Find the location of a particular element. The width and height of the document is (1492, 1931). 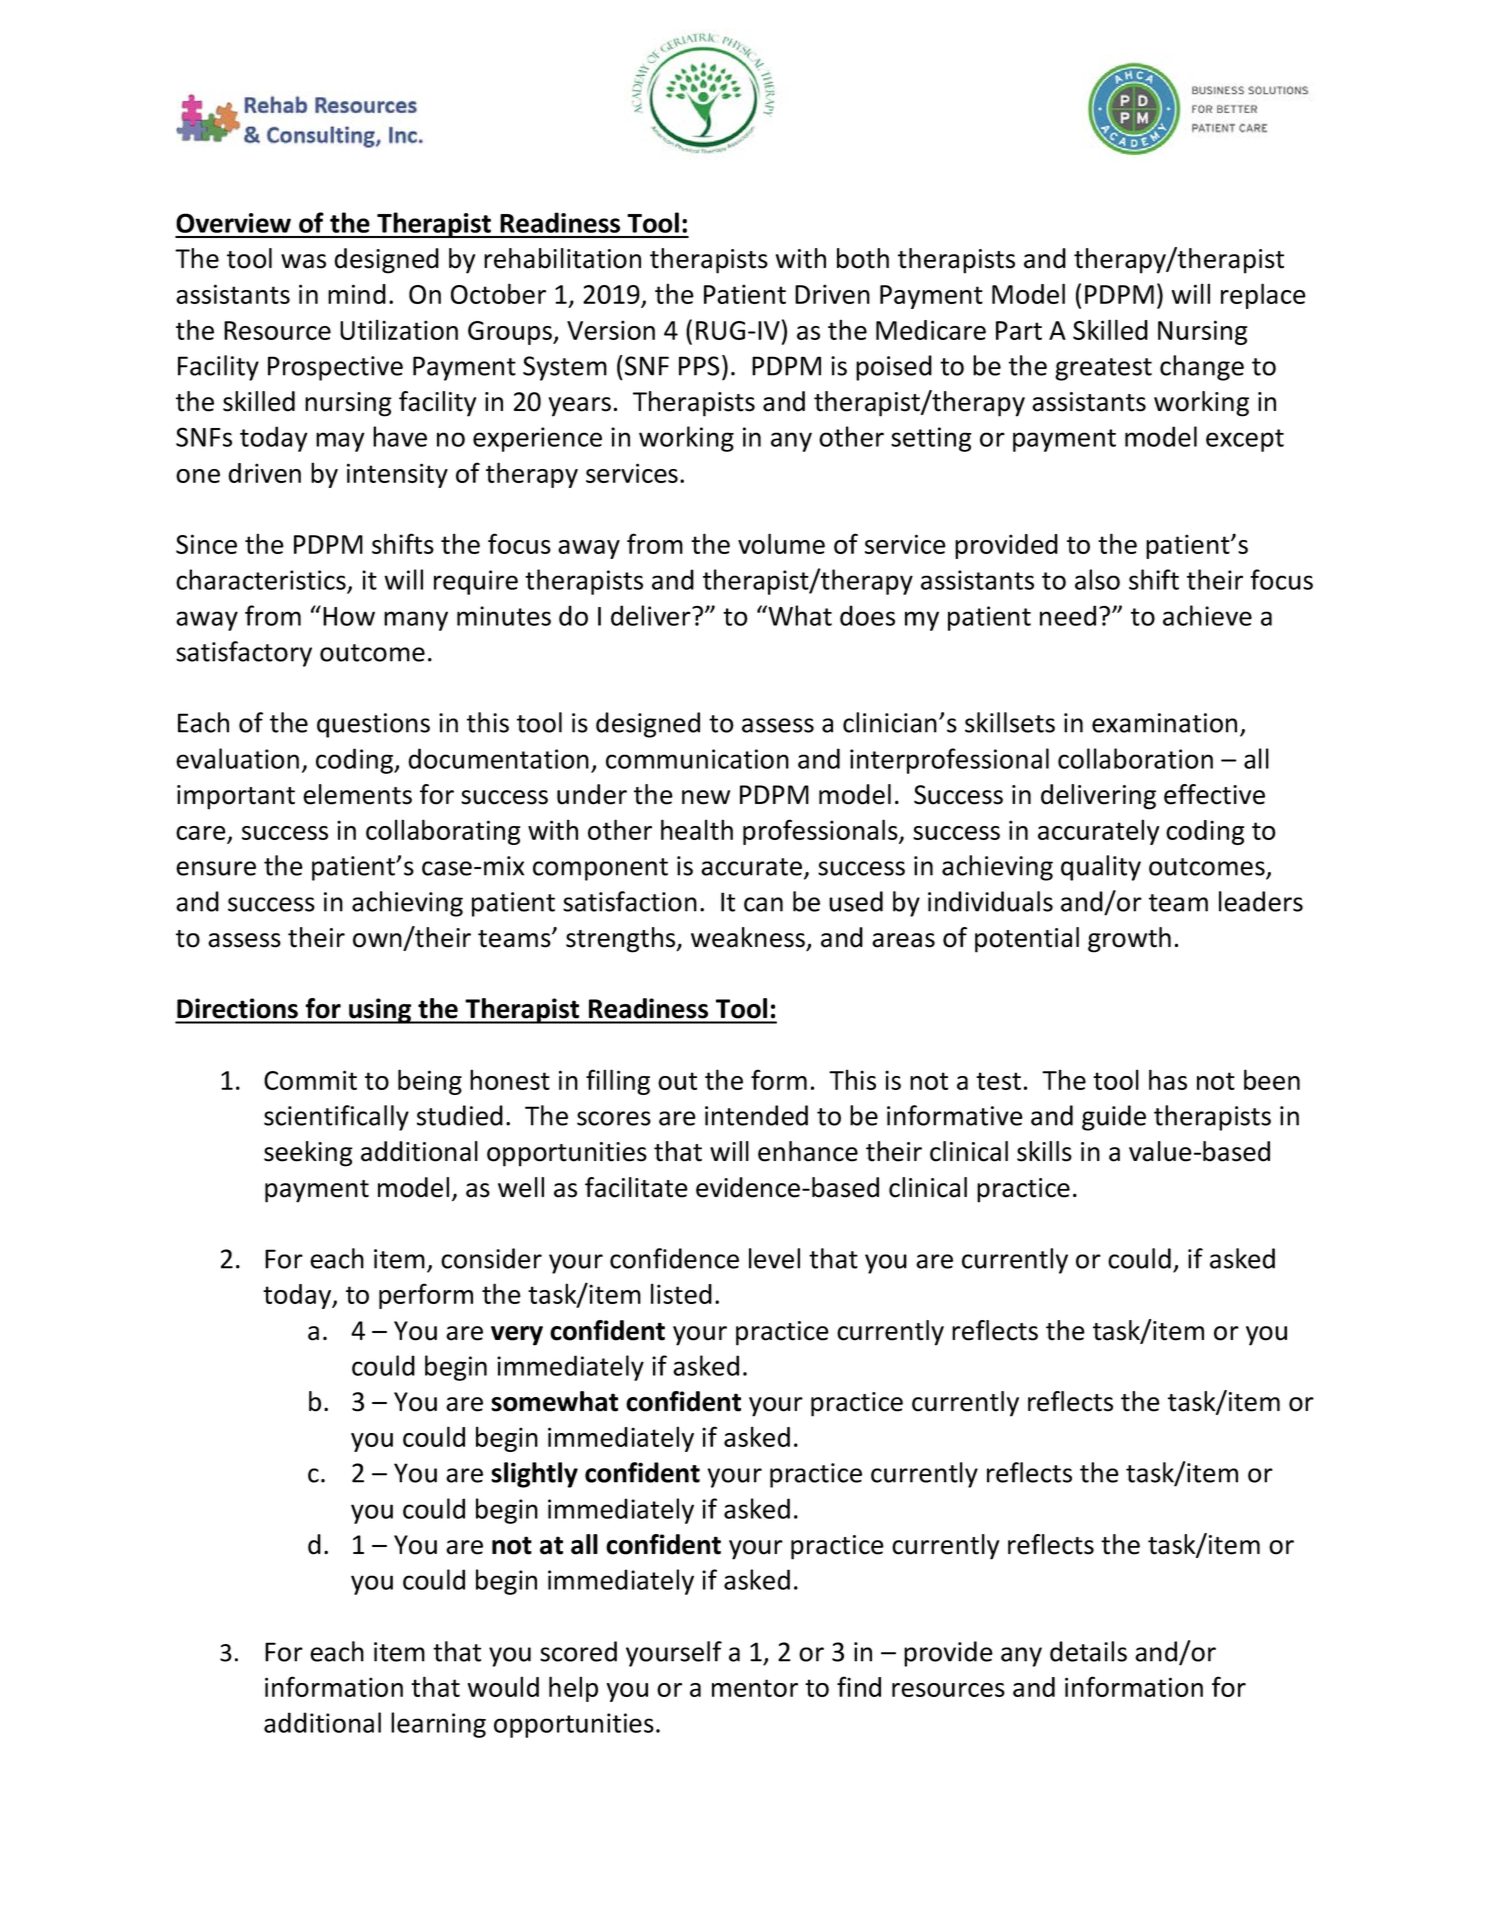

both is located at coordinates (863, 258).
